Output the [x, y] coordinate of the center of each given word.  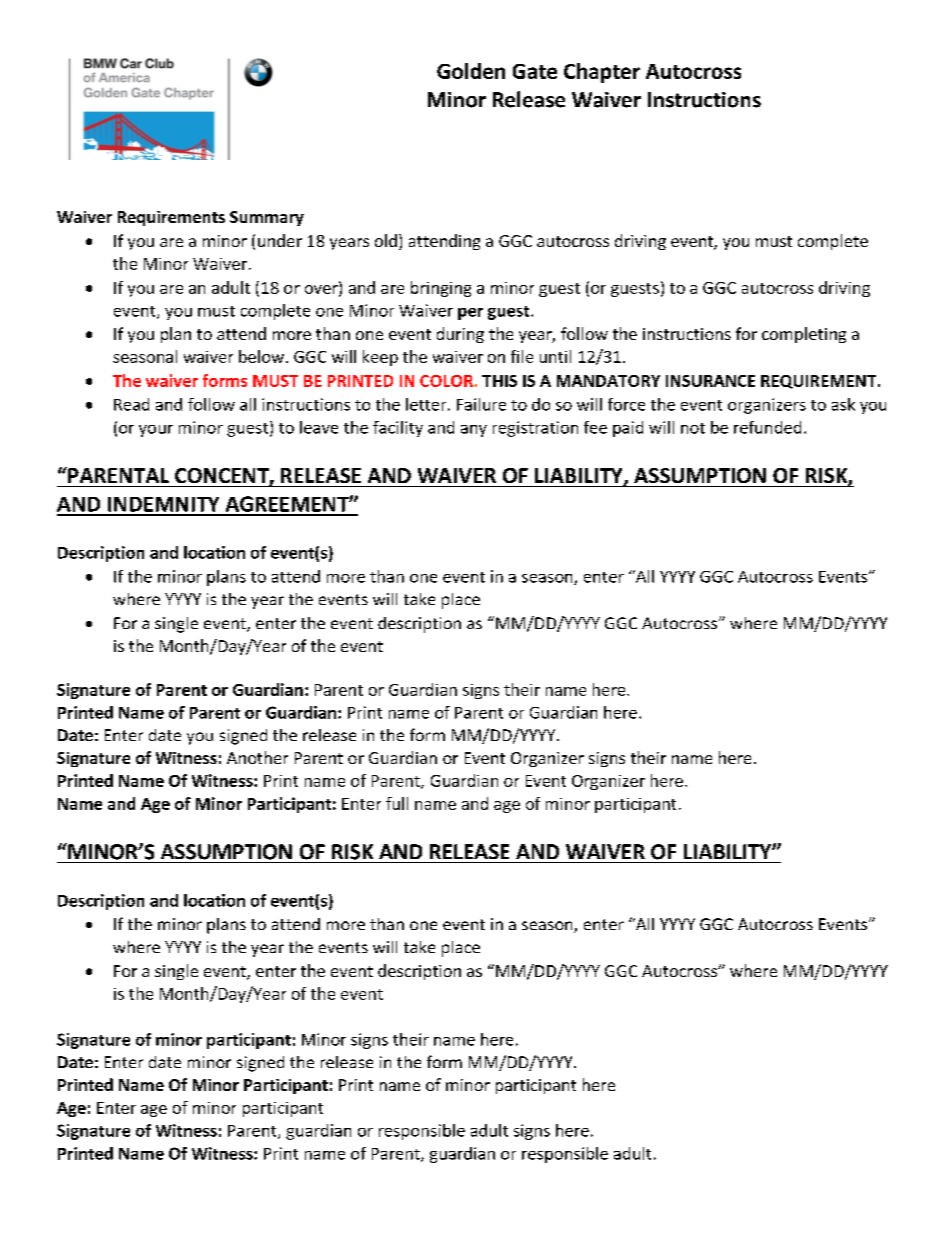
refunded [767, 427]
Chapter [602, 73]
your [156, 431]
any [474, 431]
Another [257, 757]
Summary [267, 218]
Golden [471, 71]
